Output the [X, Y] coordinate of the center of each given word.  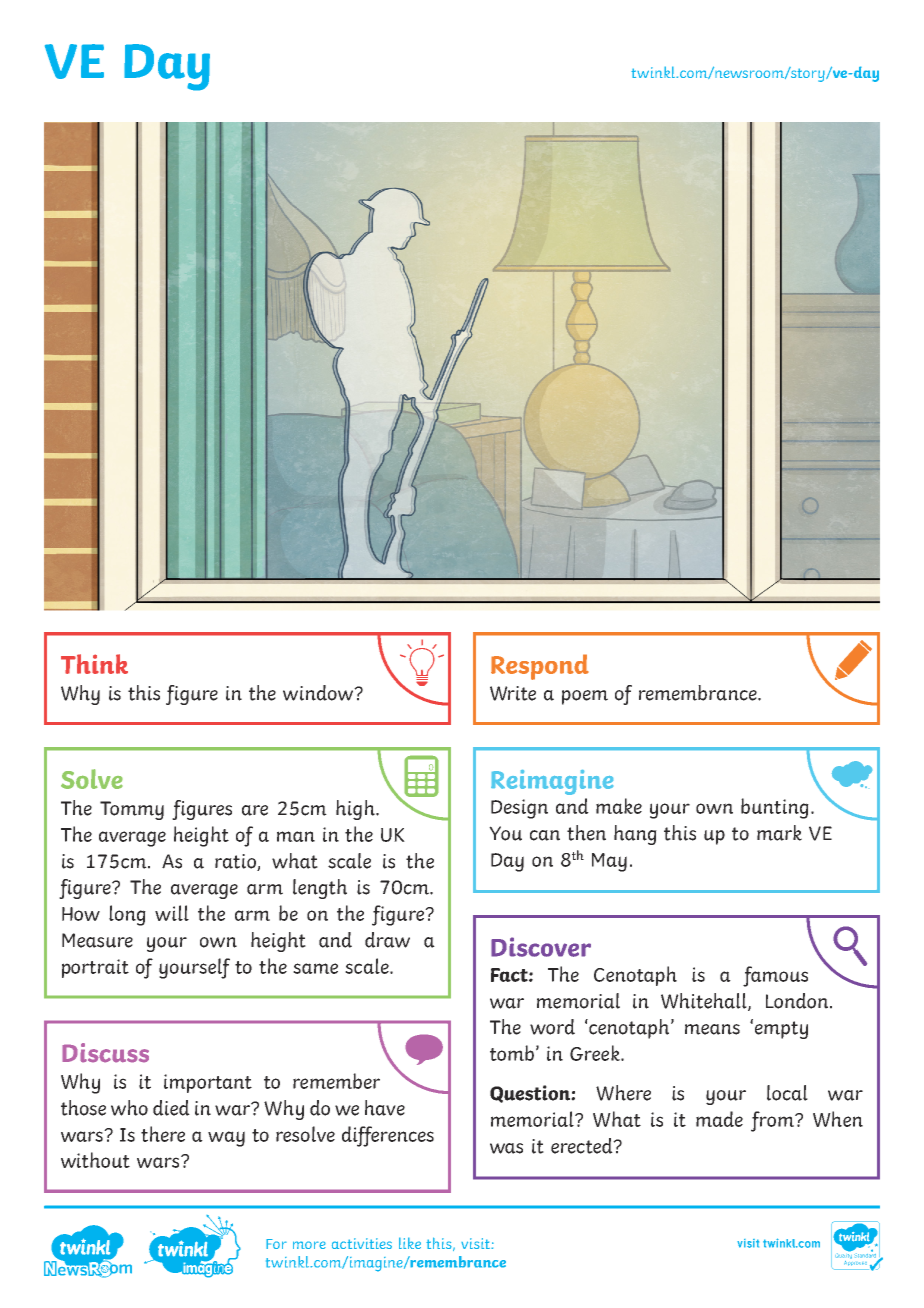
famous [775, 976]
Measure [97, 940]
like [410, 1243]
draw [387, 940]
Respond [540, 667]
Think [94, 664]
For [276, 1244]
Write [513, 693]
